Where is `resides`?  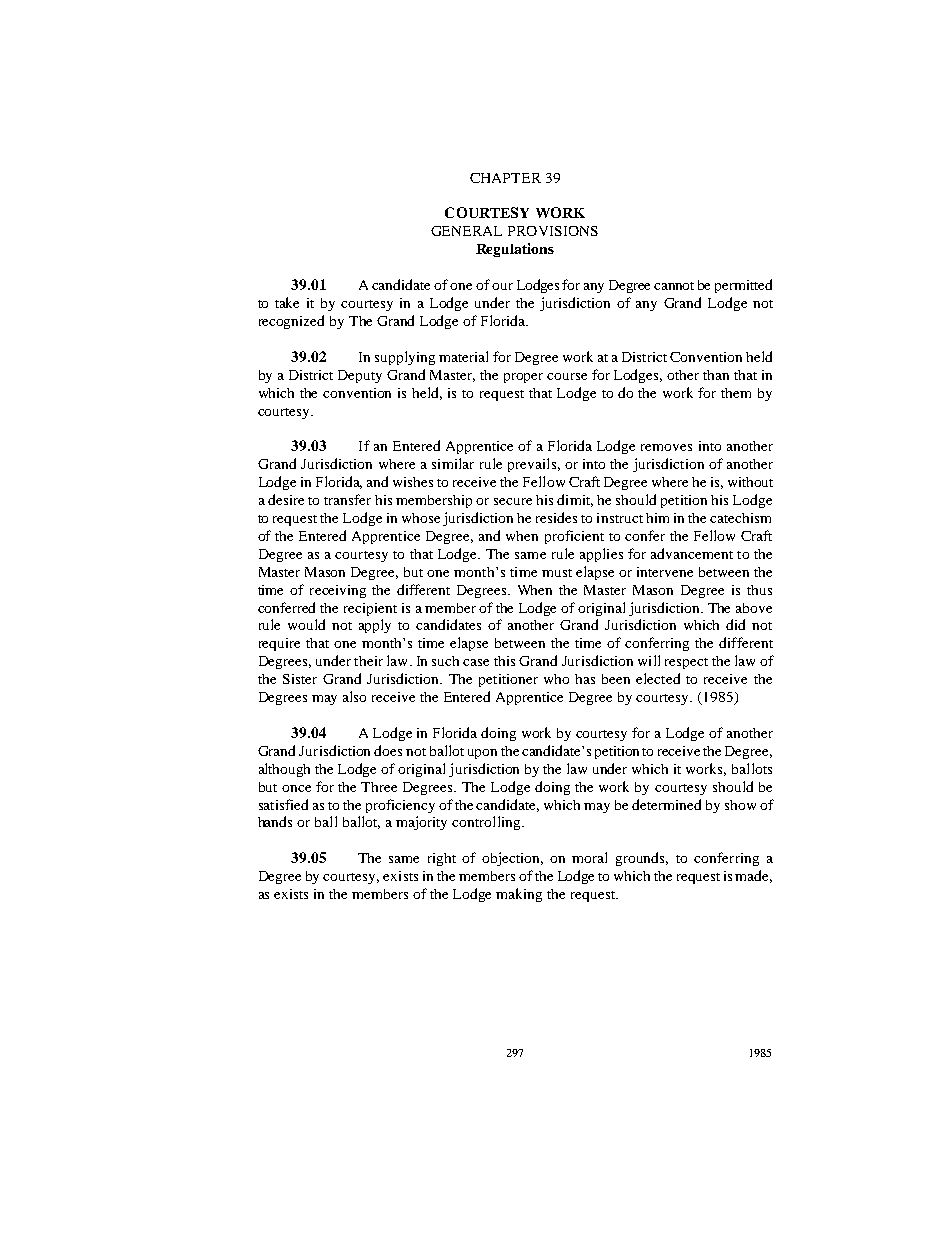
resides is located at coordinates (556, 517).
